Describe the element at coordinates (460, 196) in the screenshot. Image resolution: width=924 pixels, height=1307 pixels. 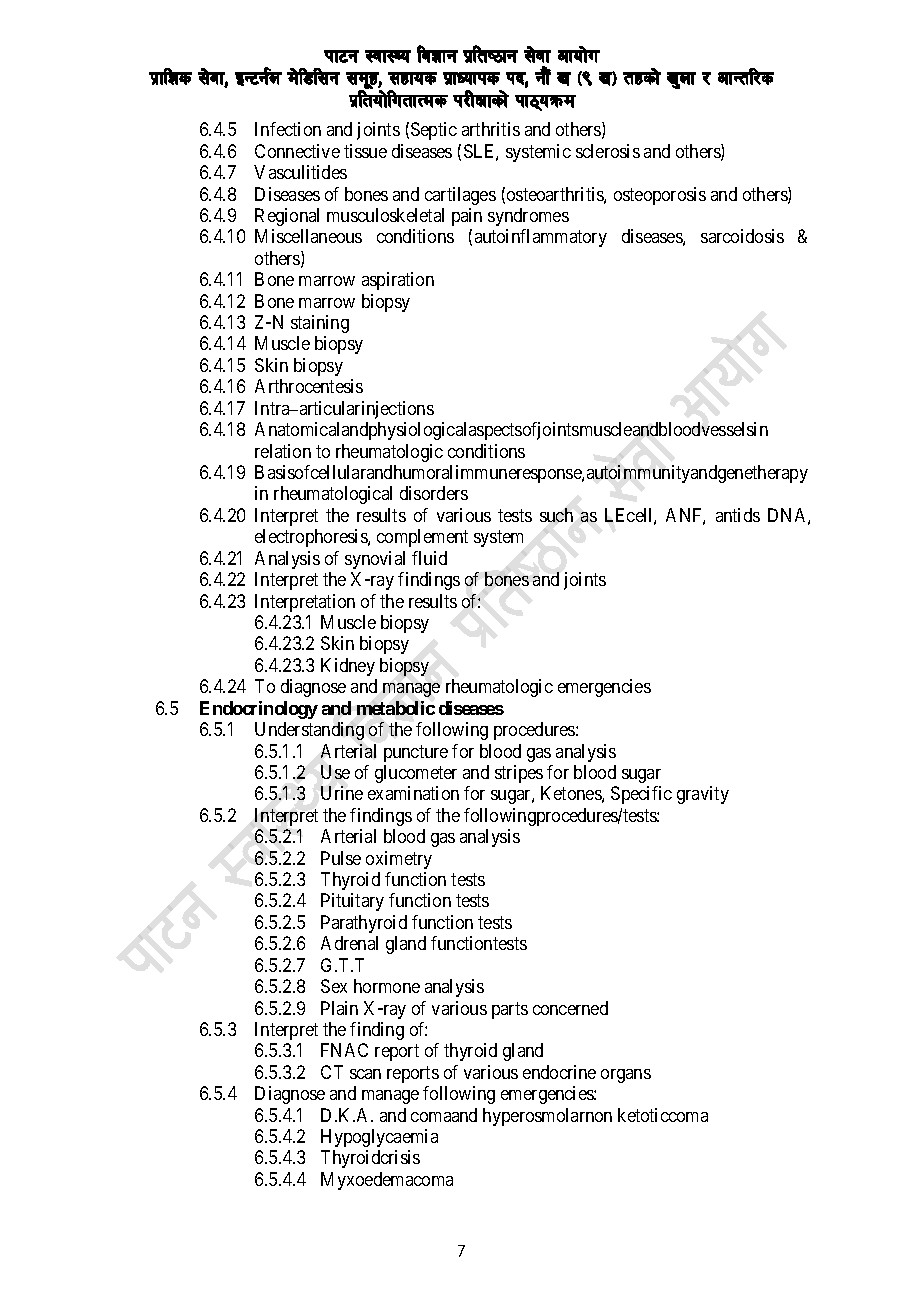
I see `cartilages` at that location.
